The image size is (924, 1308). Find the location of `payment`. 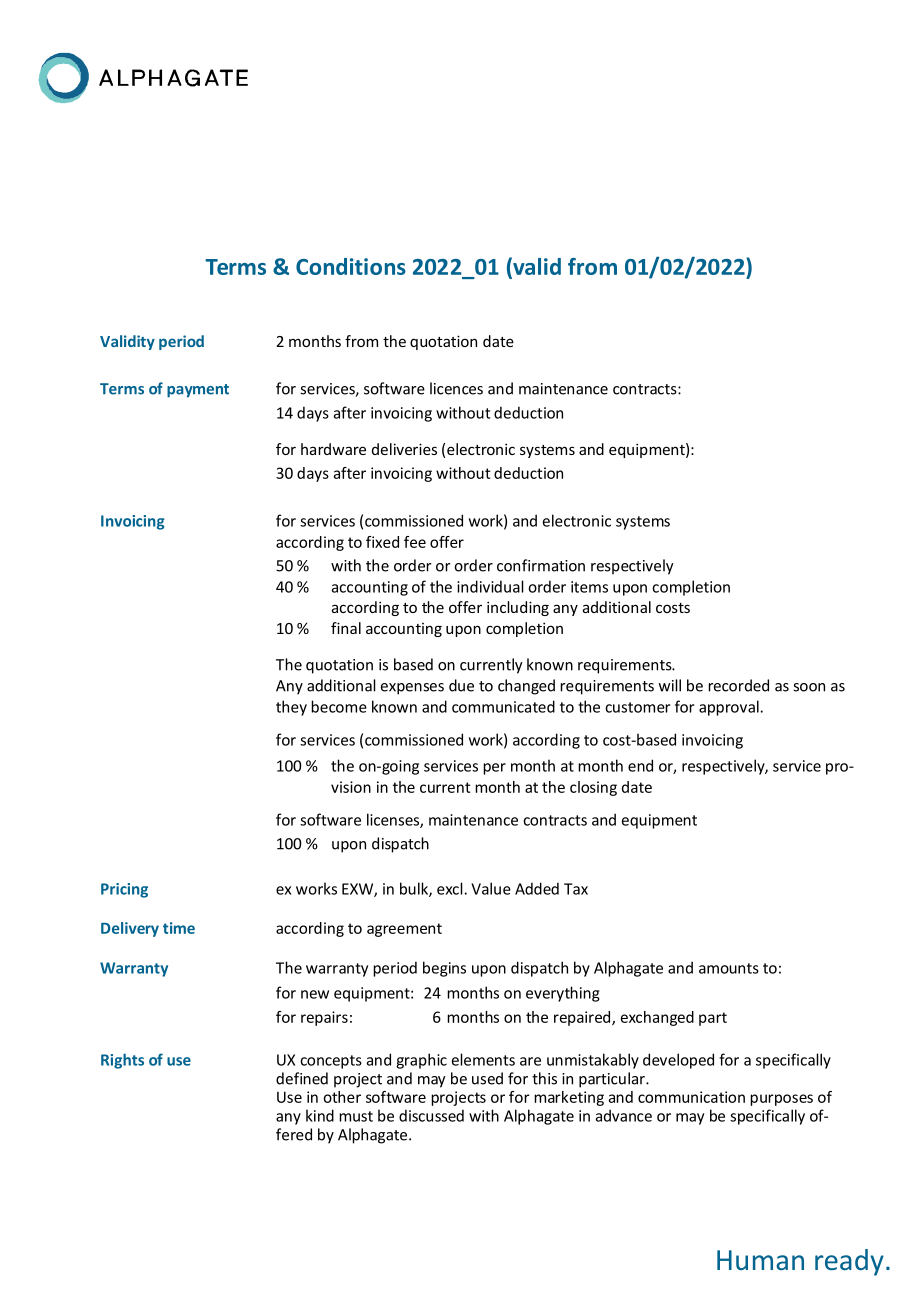

payment is located at coordinates (198, 391).
